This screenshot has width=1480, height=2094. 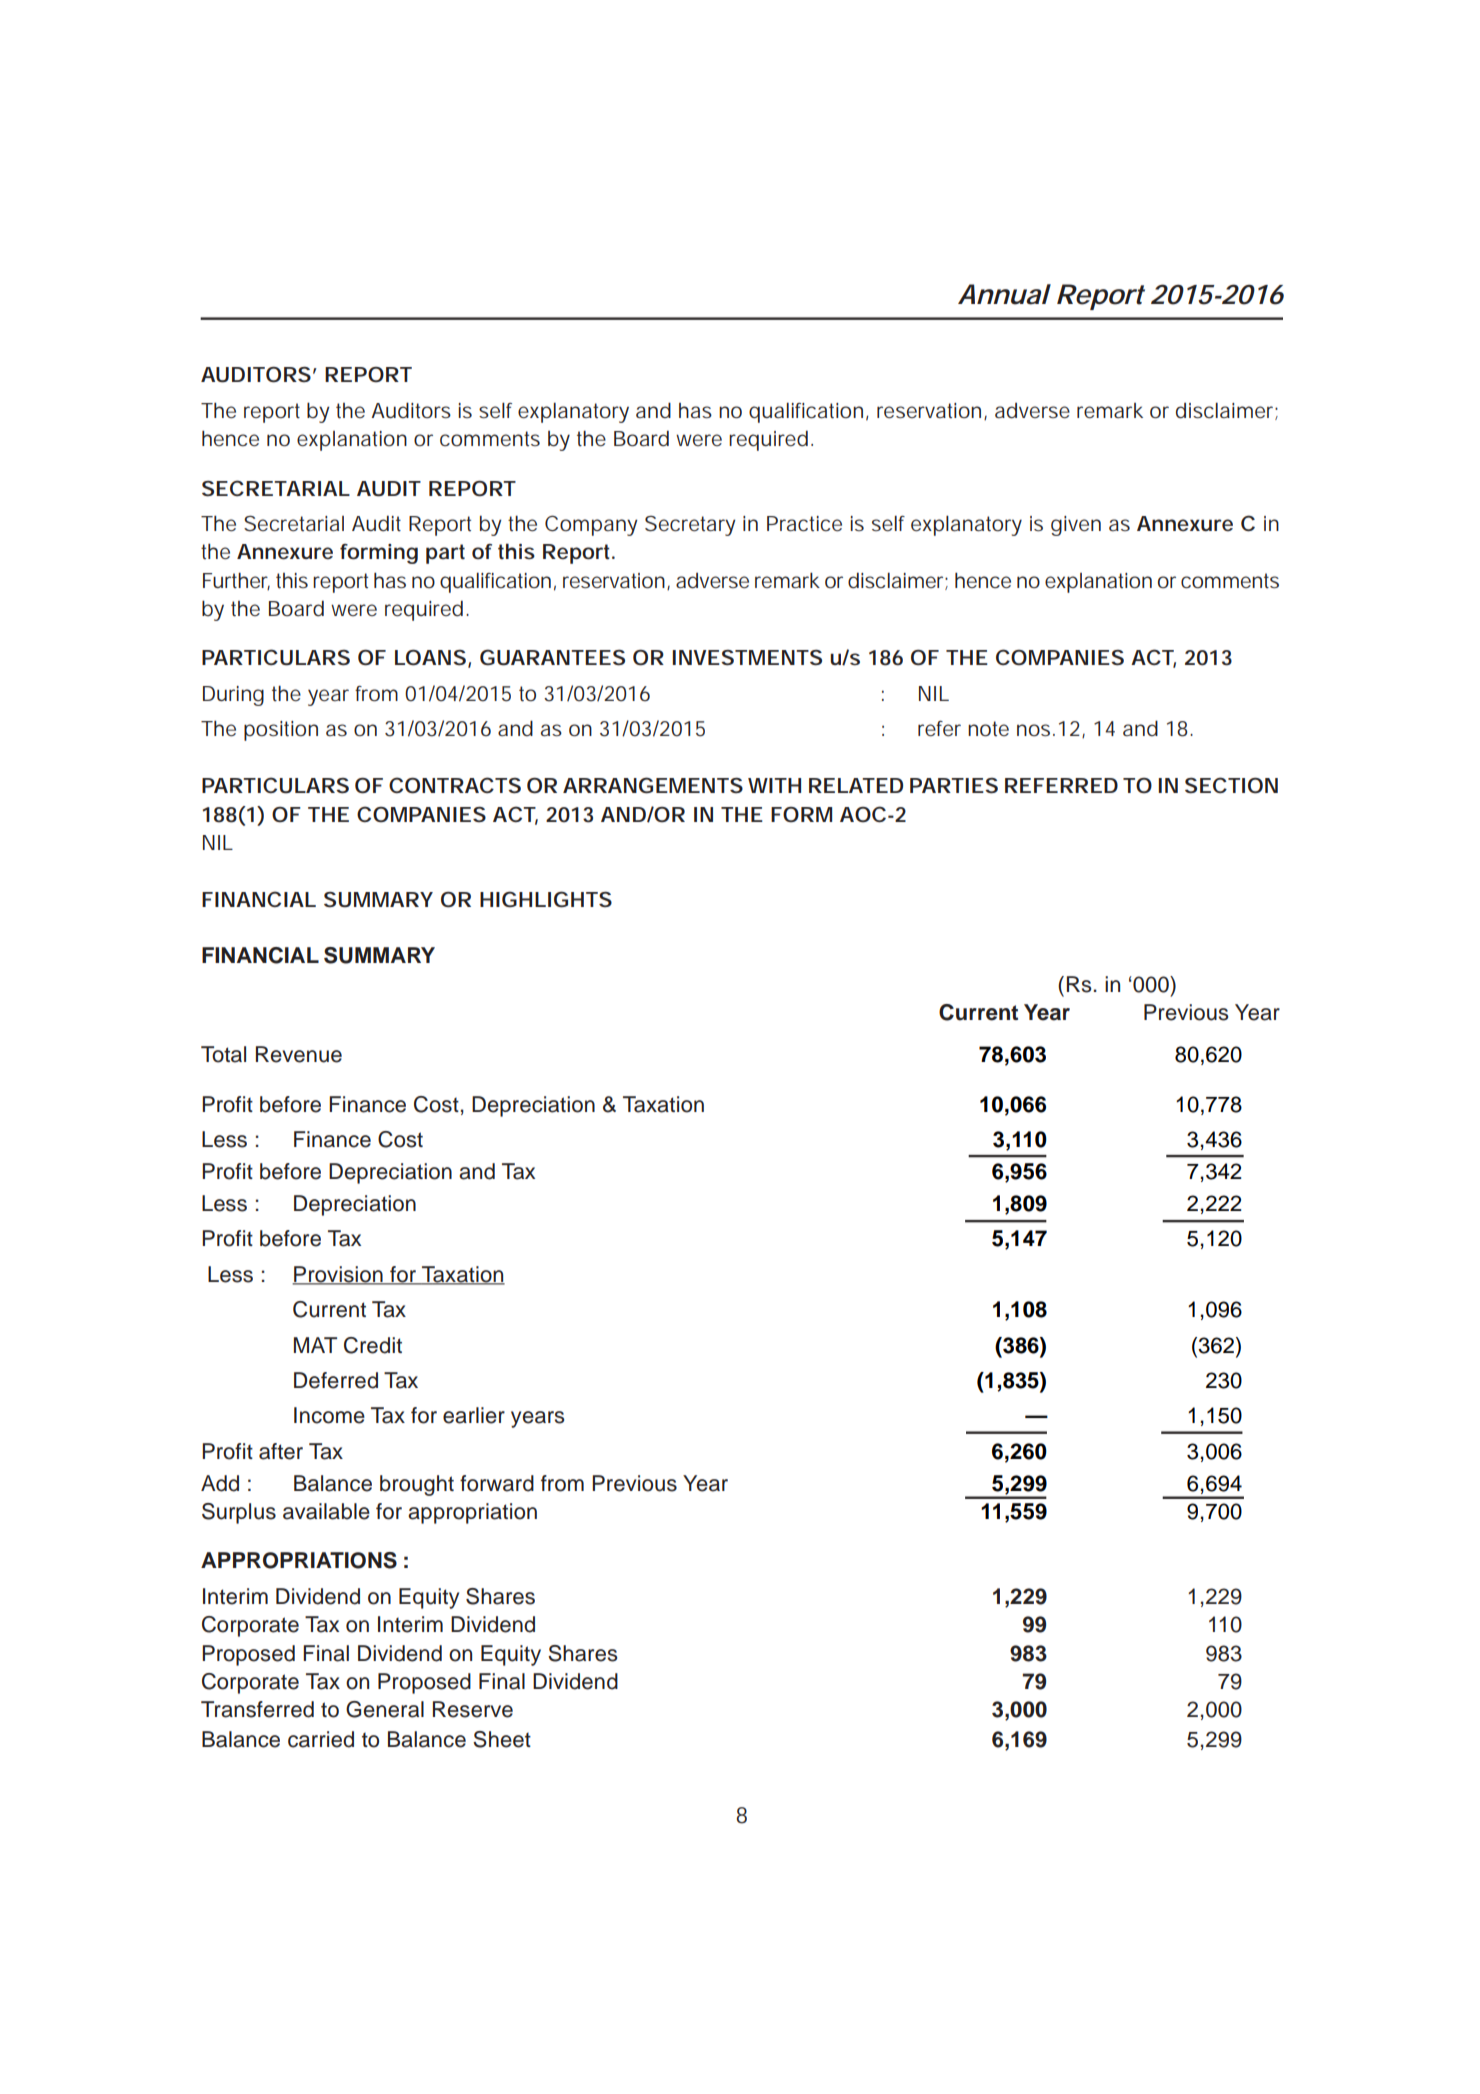 I want to click on Provision, so click(x=338, y=1275).
